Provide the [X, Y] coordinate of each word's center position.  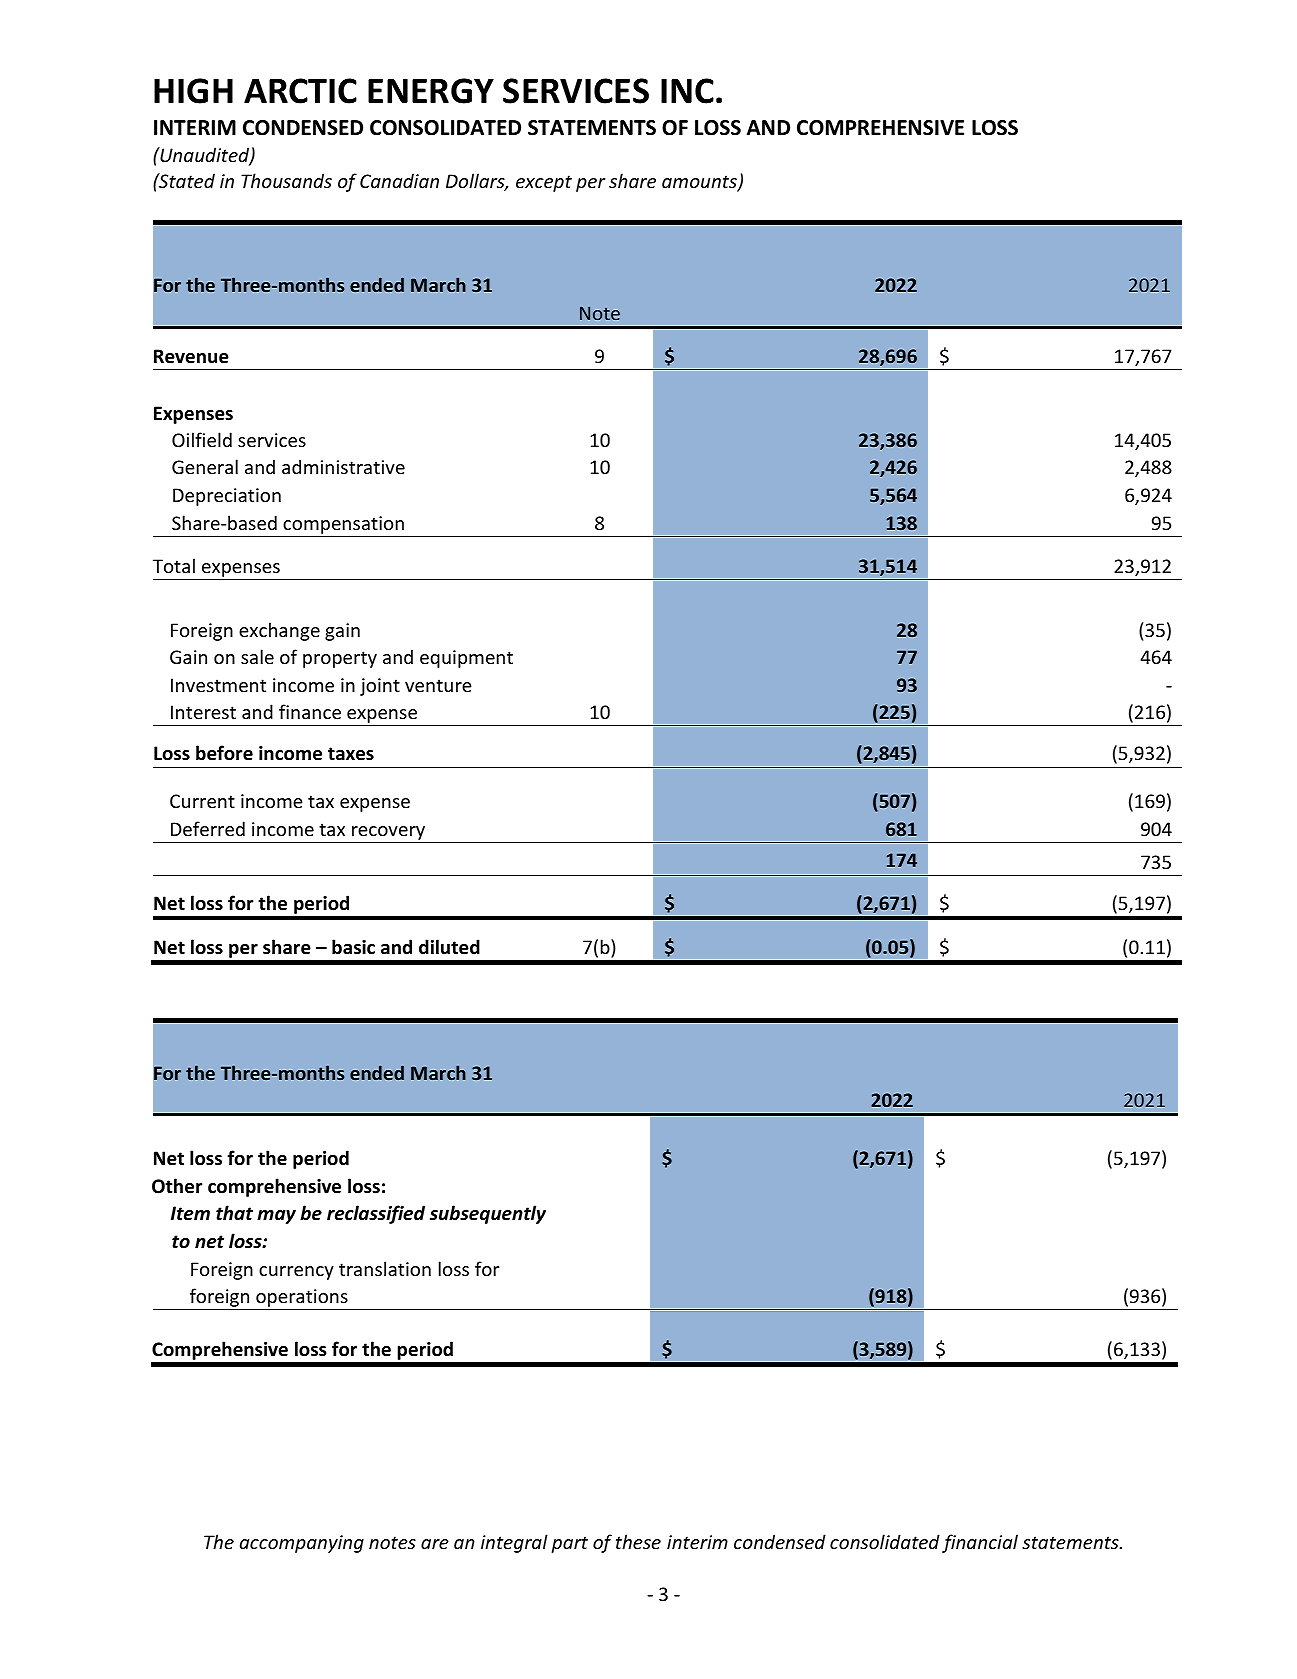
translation [385, 1268]
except [544, 183]
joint [380, 687]
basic [353, 947]
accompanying [302, 1544]
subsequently [488, 1214]
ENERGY [431, 91]
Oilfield [202, 439]
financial [980, 1543]
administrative [343, 466]
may [276, 1217]
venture [438, 685]
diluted [449, 947]
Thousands [286, 180]
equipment [466, 659]
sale [257, 656]
